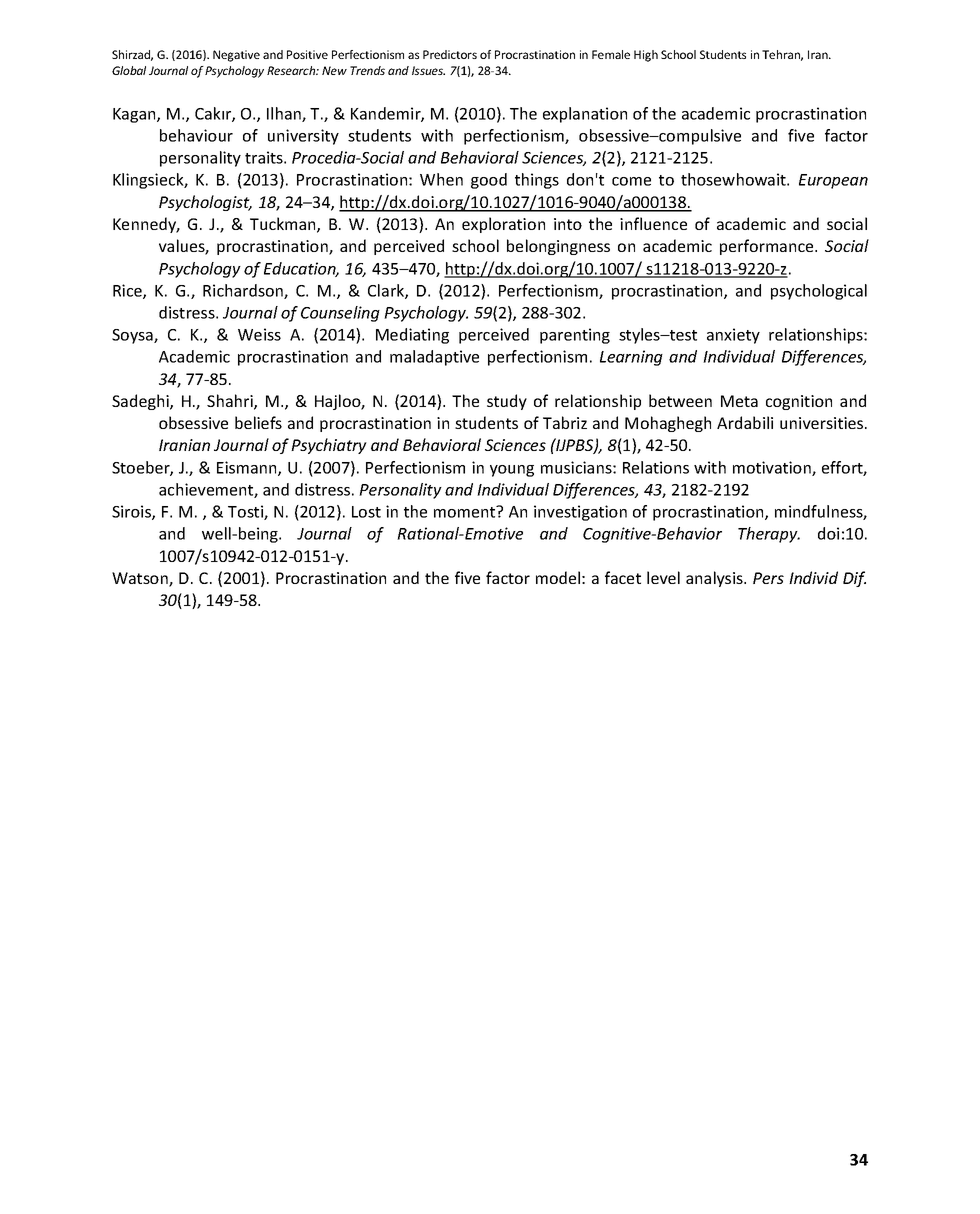  What do you see at coordinates (141, 579) in the page?
I see `Watson` at bounding box center [141, 579].
